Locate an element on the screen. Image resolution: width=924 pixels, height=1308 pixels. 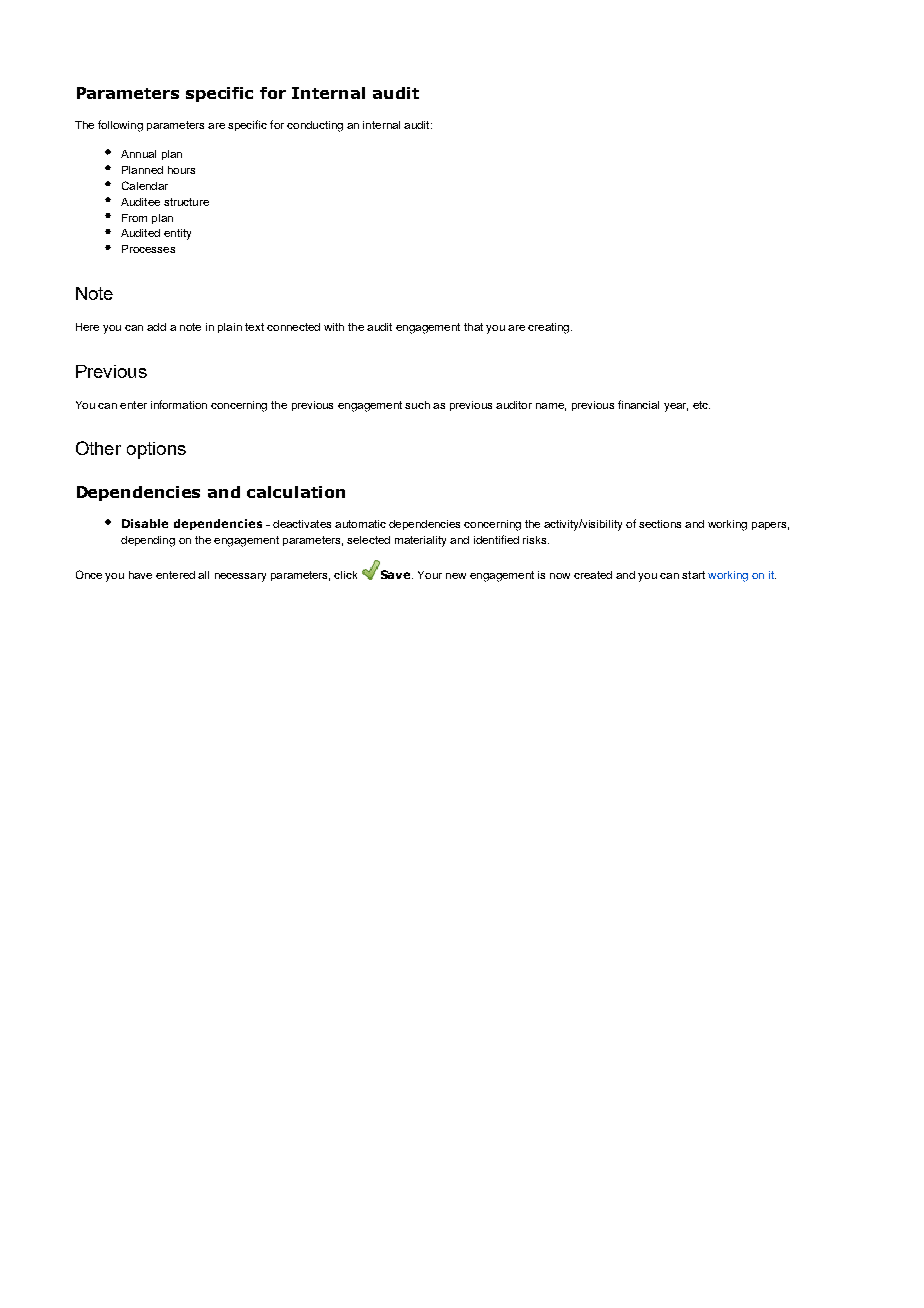
financial is located at coordinates (638, 404).
